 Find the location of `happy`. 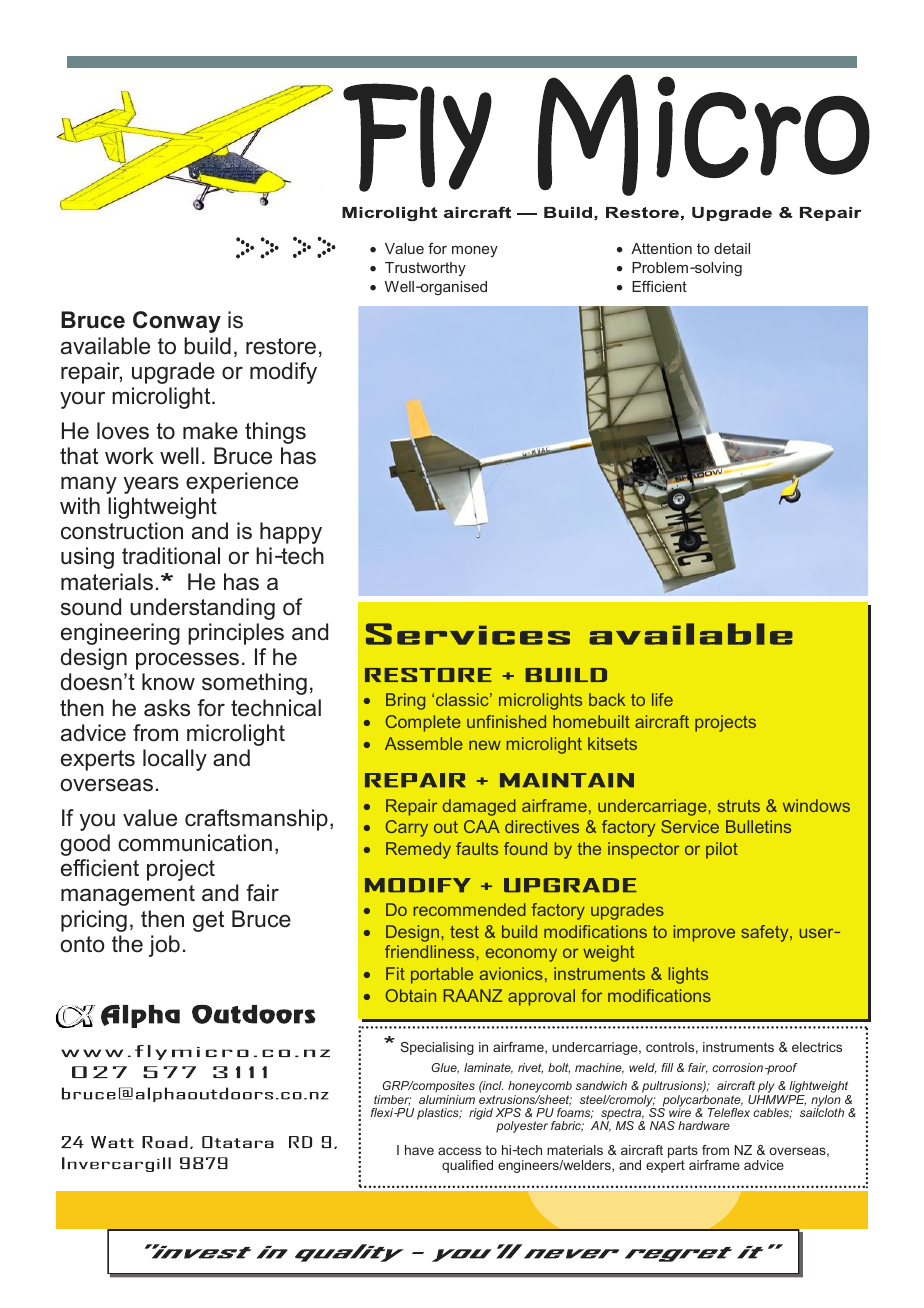

happy is located at coordinates (291, 533).
